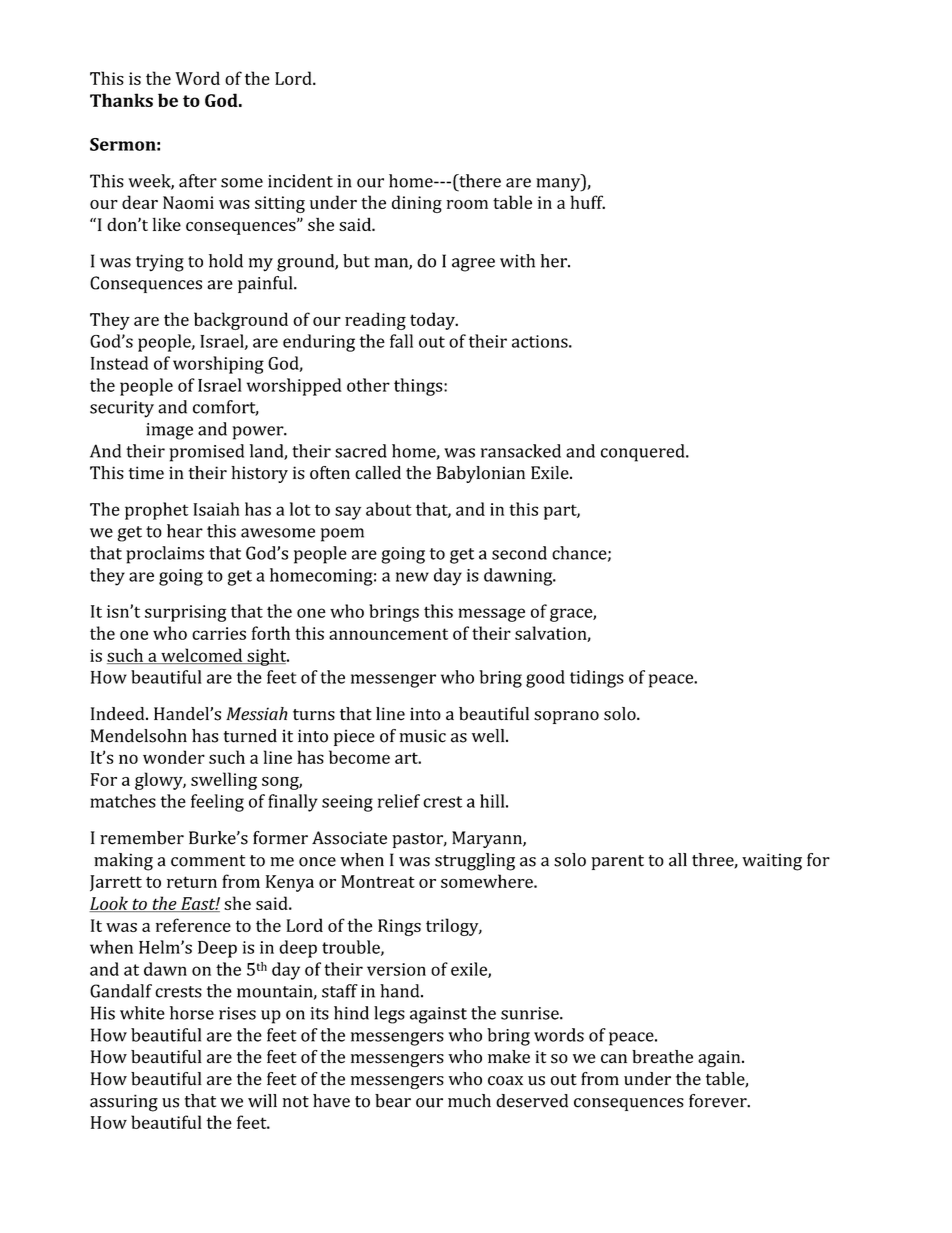 The height and width of the document is (1233, 952). What do you see at coordinates (412, 577) in the document?
I see `new` at bounding box center [412, 577].
